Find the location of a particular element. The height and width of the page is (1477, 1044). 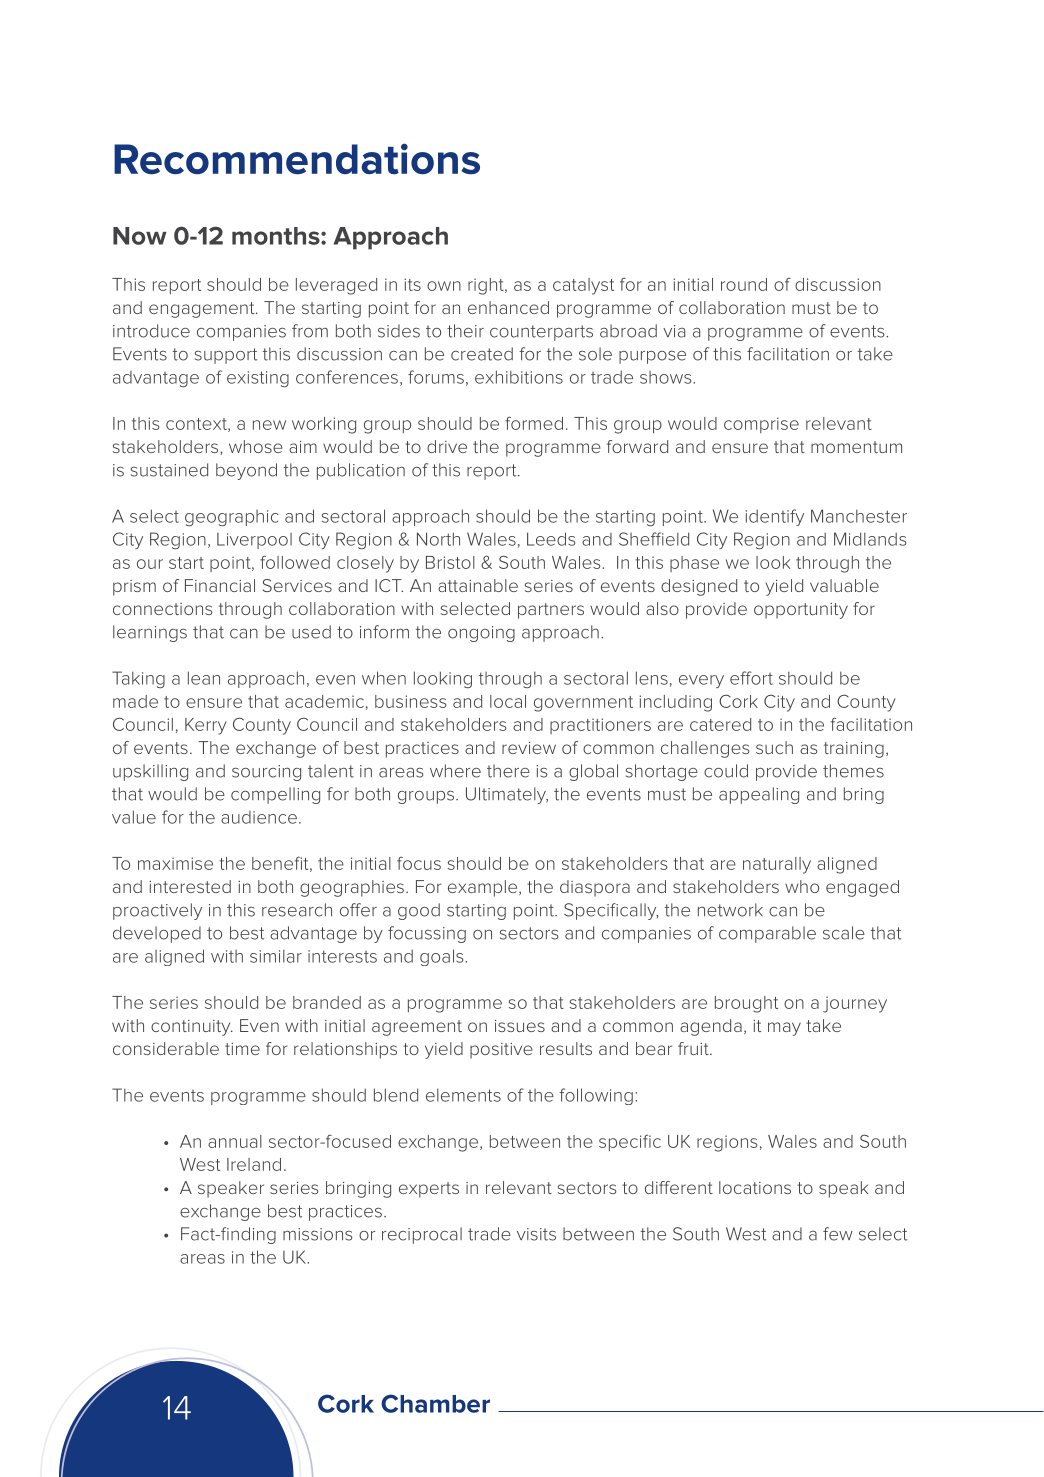

Chamber is located at coordinates (435, 1403).
